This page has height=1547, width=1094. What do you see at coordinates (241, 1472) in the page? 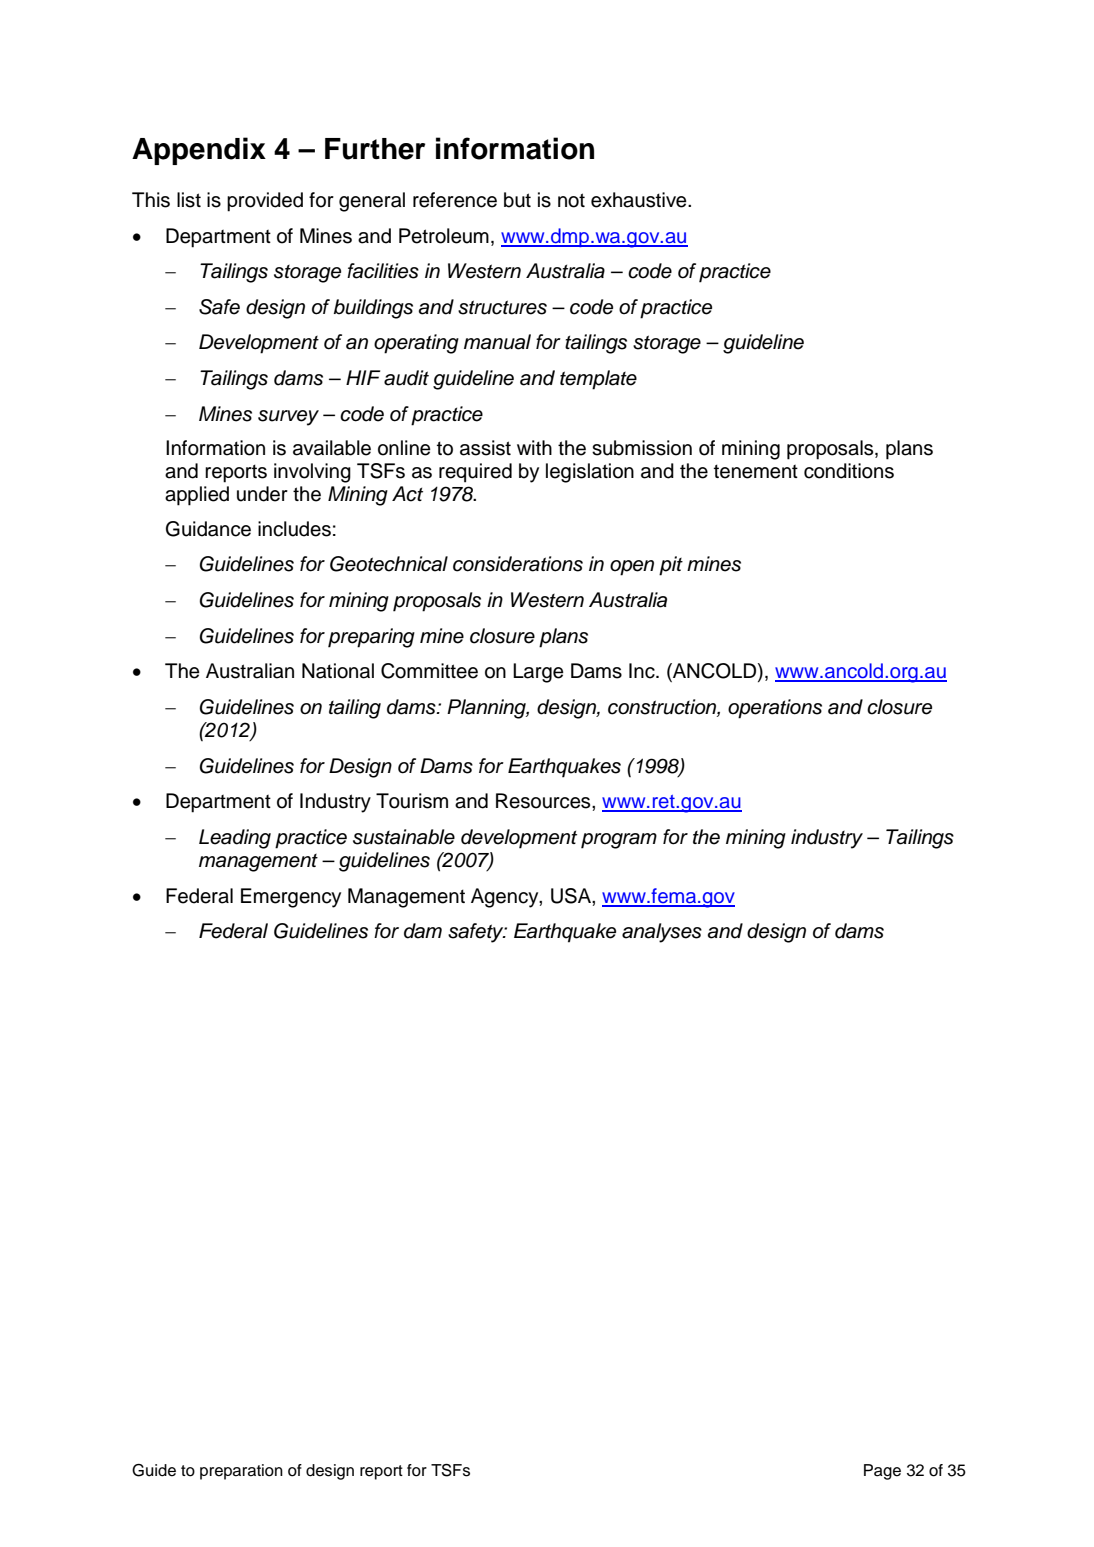
I see `preparation` at bounding box center [241, 1472].
